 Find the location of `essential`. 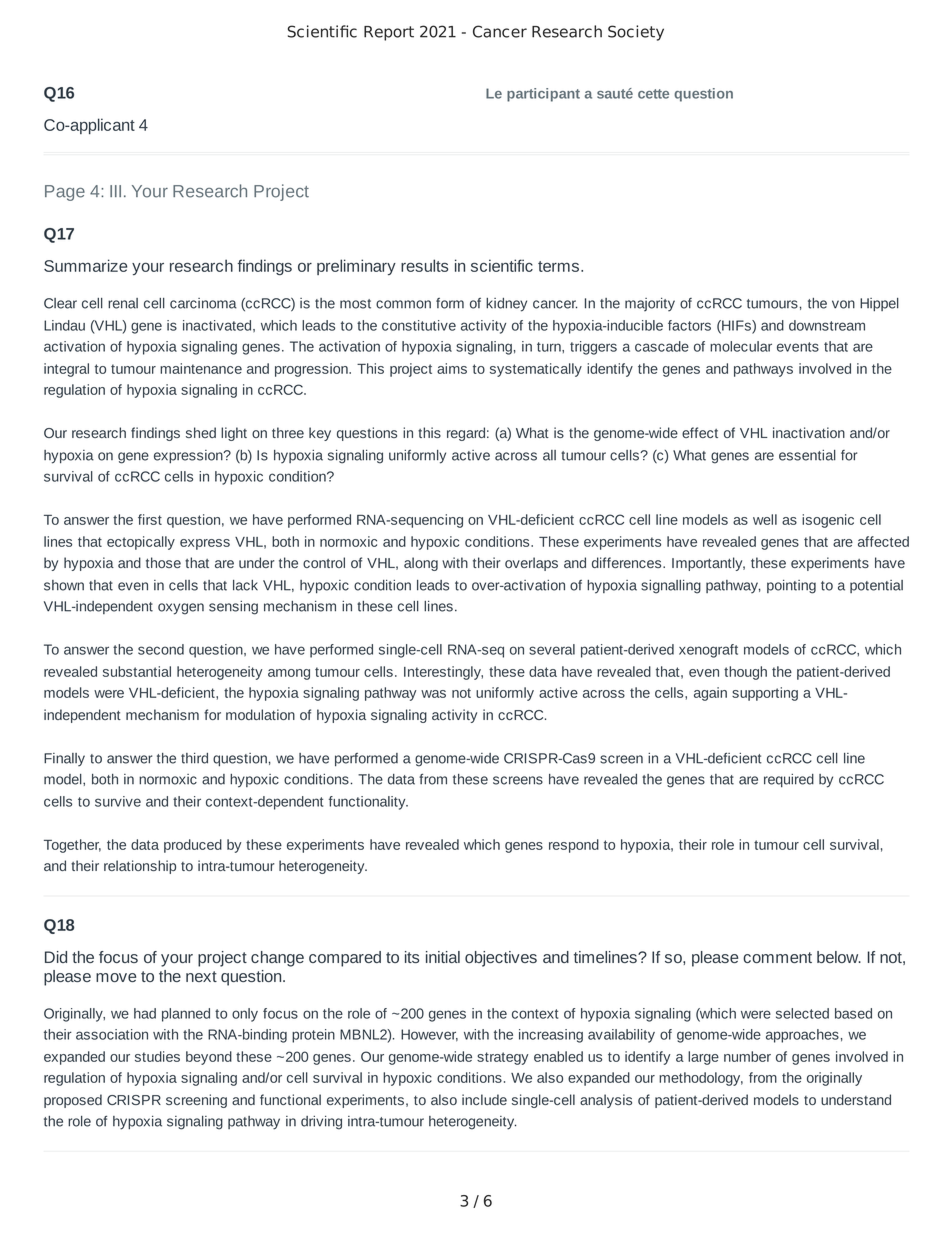

essential is located at coordinates (807, 455).
